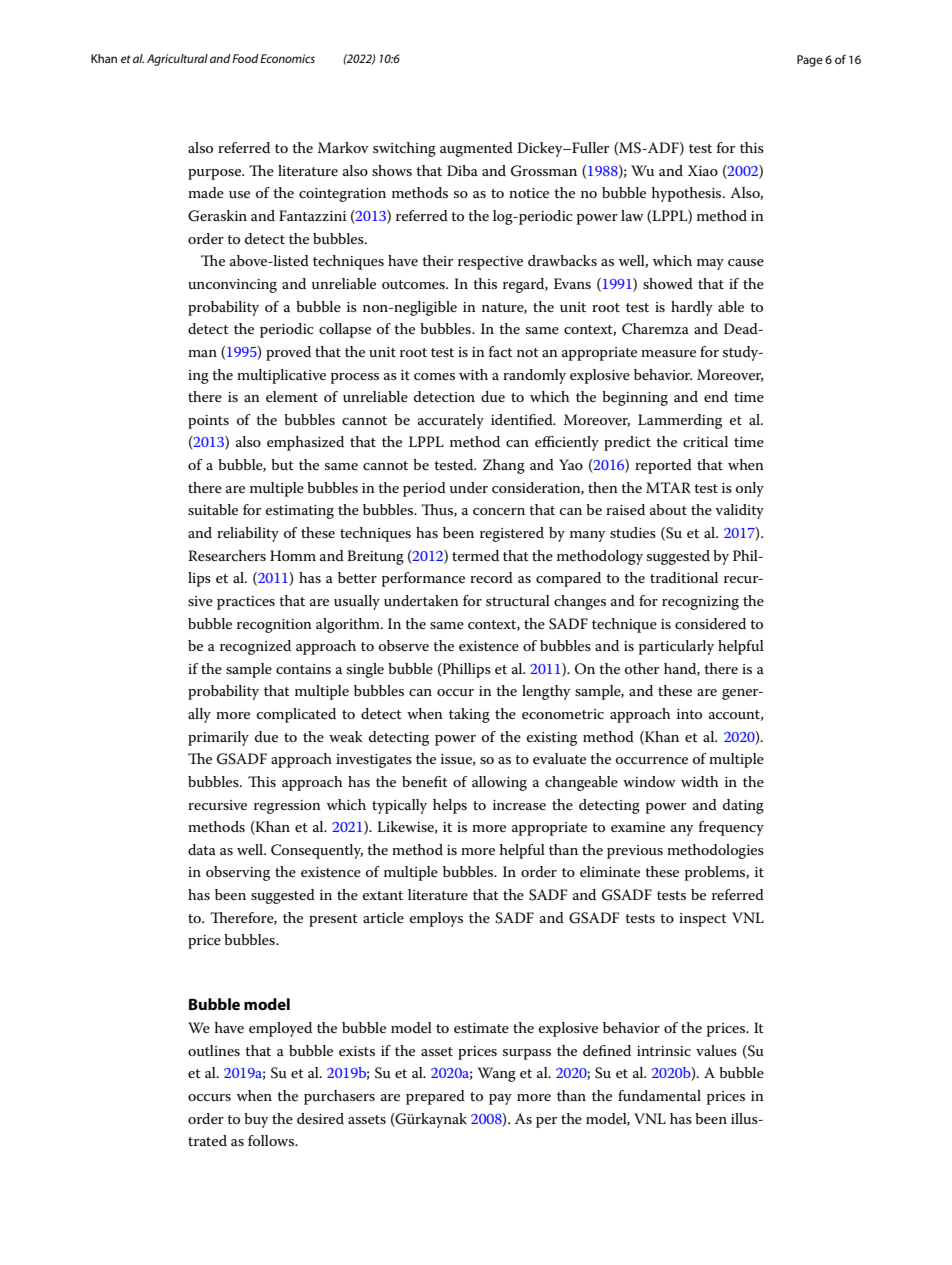 The width and height of the image is (952, 1265). What do you see at coordinates (476, 149) in the image?
I see `augmented` at bounding box center [476, 149].
